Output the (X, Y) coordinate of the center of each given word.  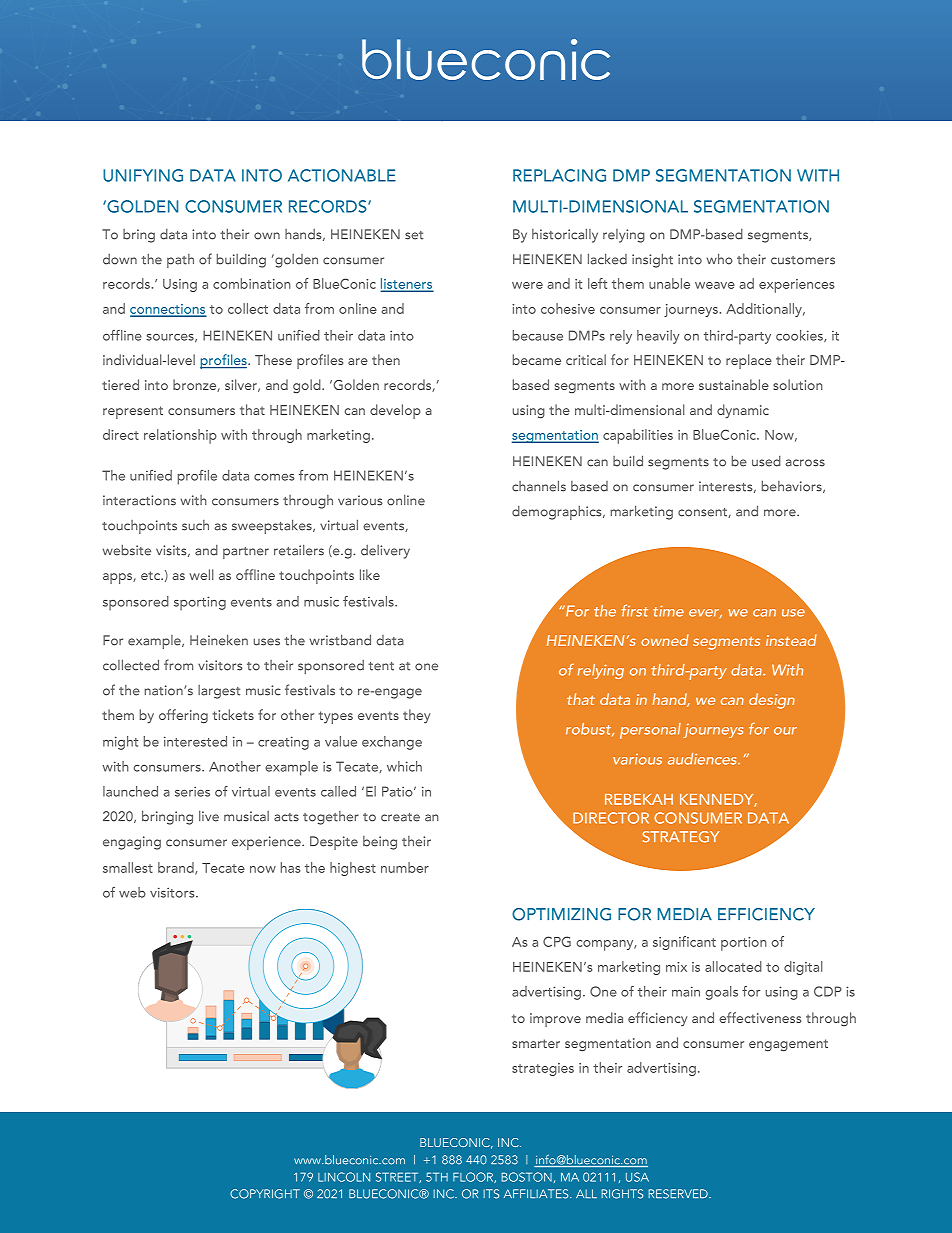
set (414, 235)
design (772, 701)
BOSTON (526, 1177)
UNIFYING (143, 175)
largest (219, 692)
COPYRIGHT (265, 1194)
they (416, 716)
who (720, 259)
